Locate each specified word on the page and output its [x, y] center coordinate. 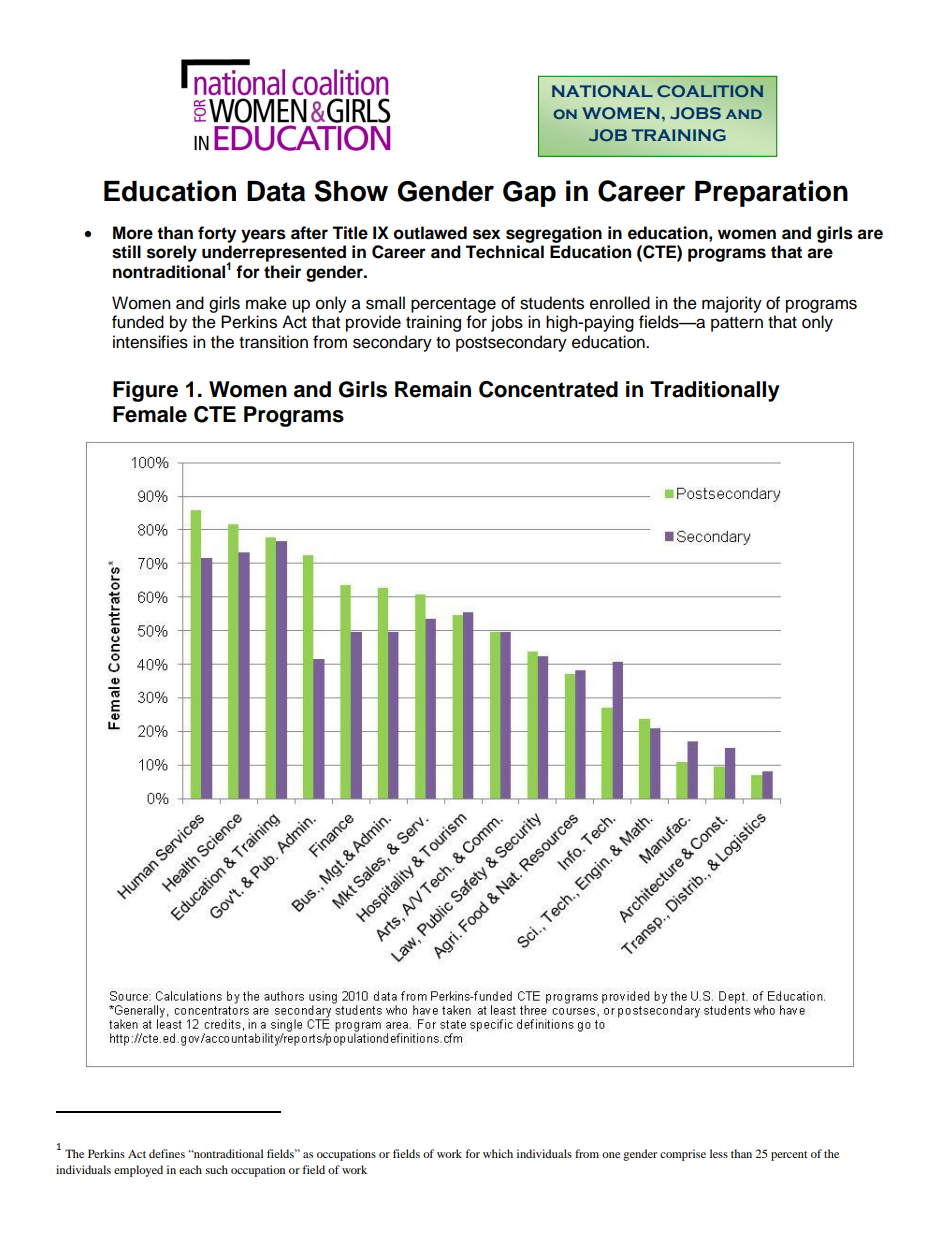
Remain [433, 389]
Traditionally [715, 391]
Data [276, 191]
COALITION [710, 91]
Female [150, 414]
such [217, 1169]
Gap [529, 194]
